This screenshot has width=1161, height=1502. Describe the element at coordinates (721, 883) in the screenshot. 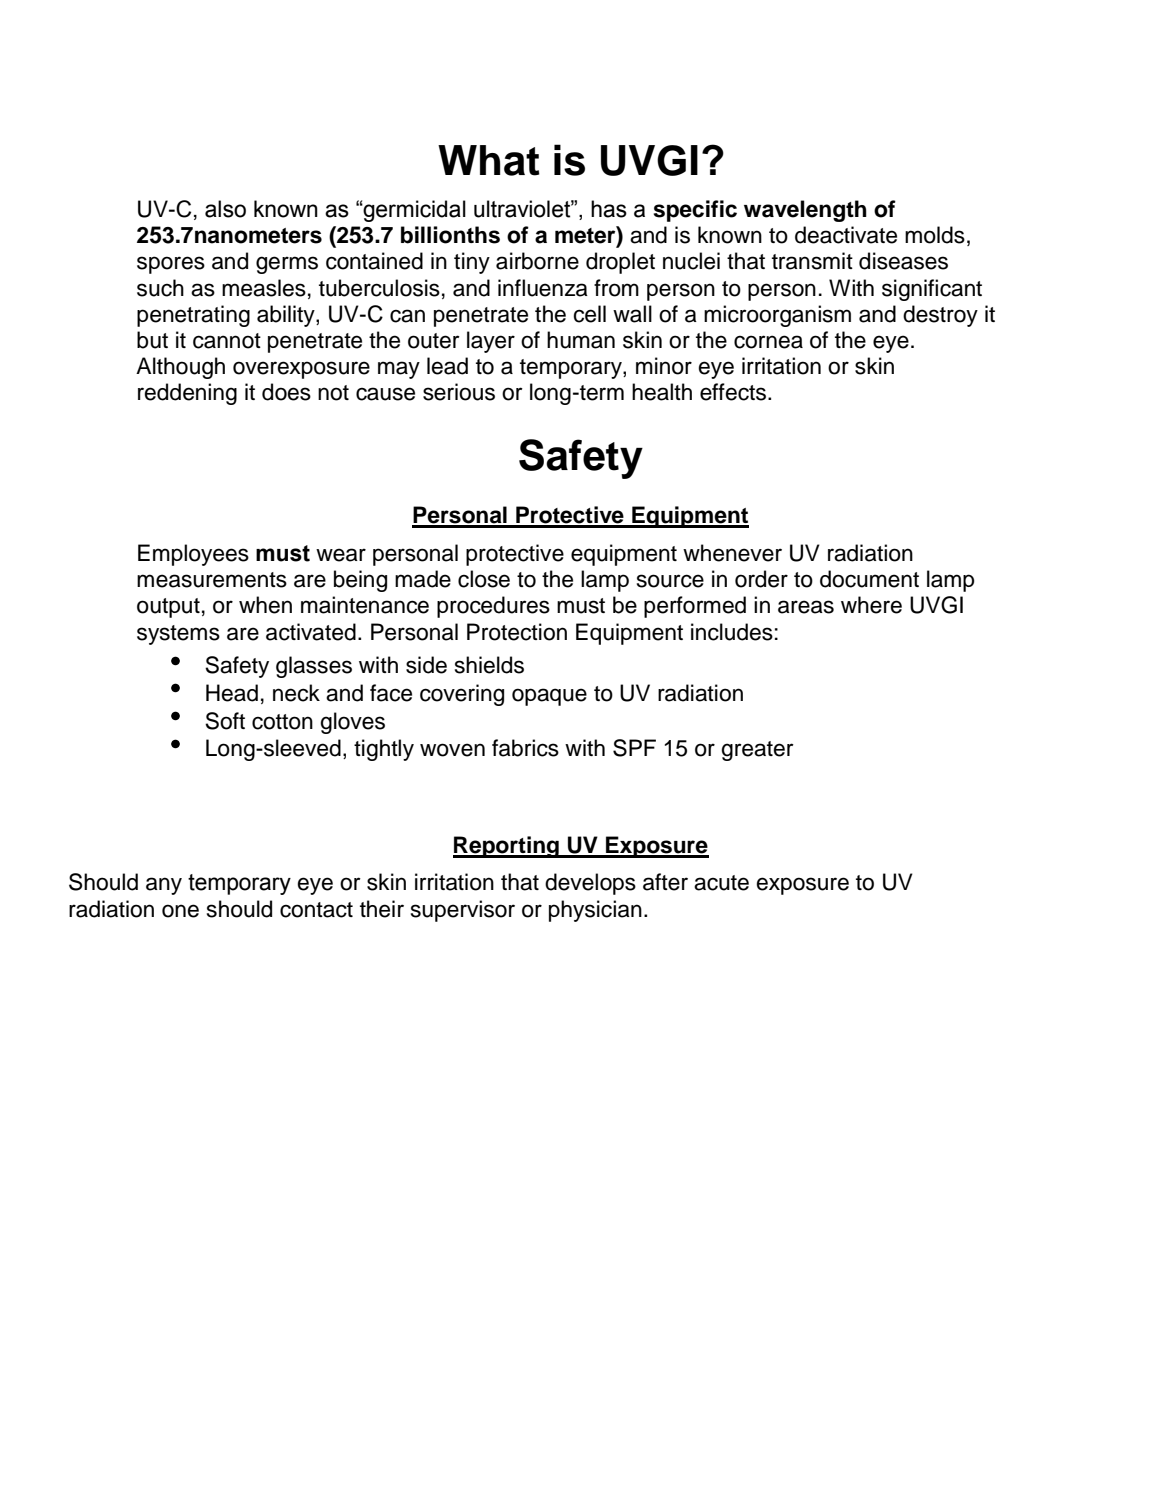

I see `acute` at that location.
